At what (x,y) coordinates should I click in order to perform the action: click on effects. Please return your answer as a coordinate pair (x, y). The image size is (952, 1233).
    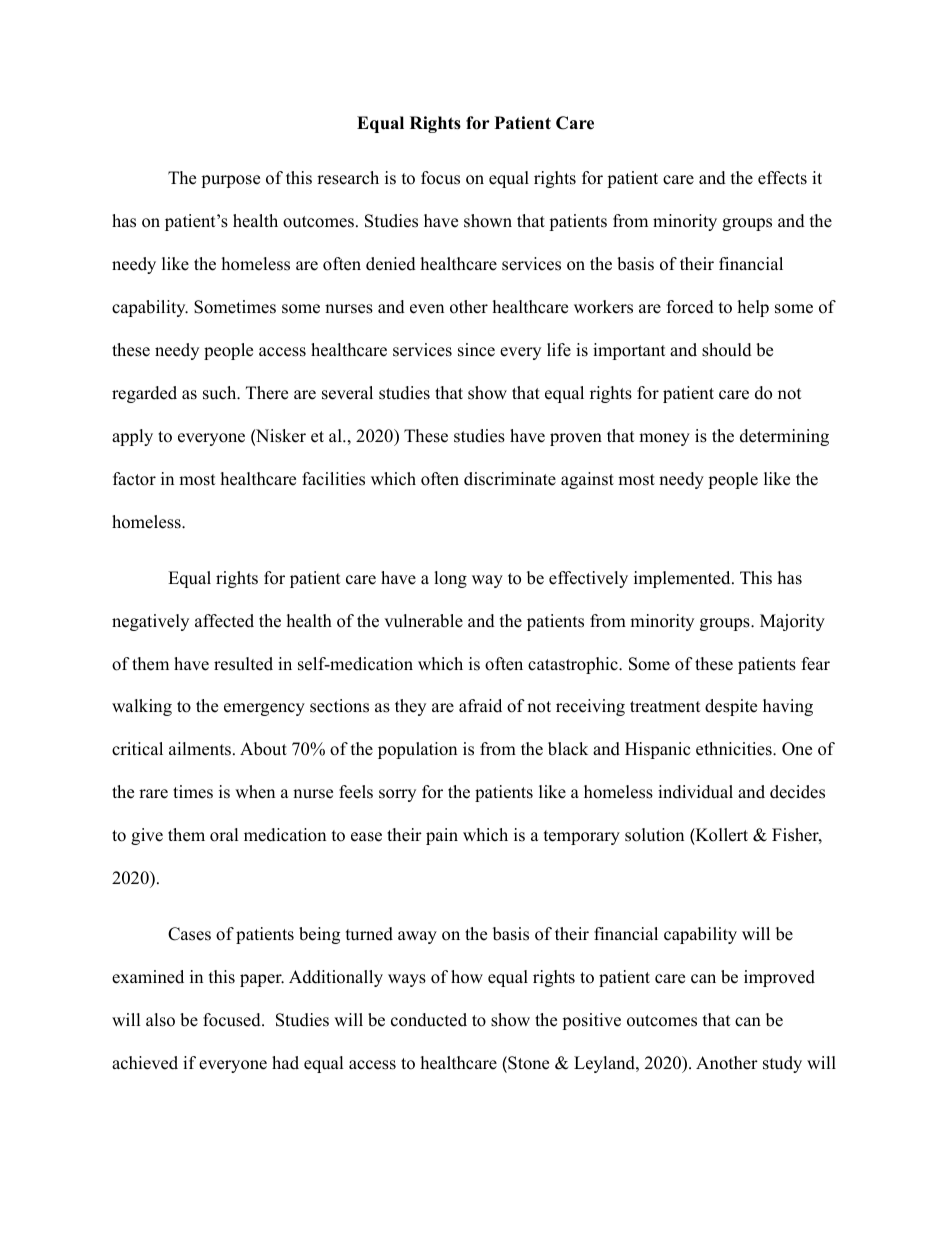
    Looking at the image, I should click on (782, 178).
